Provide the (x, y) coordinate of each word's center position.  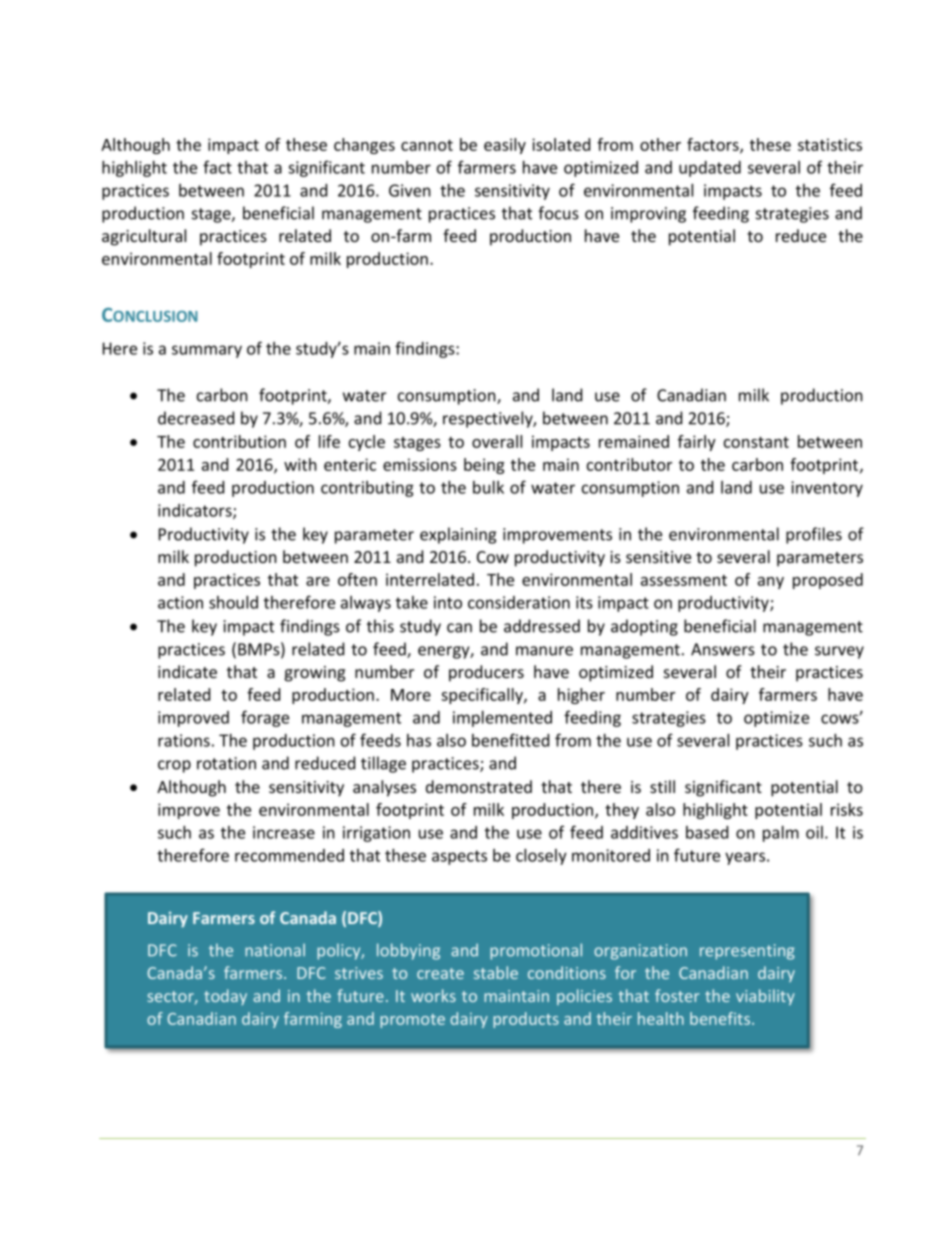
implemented (502, 719)
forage (265, 718)
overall (497, 441)
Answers (723, 649)
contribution (239, 441)
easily (505, 146)
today (225, 997)
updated (710, 169)
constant (756, 442)
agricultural (144, 237)
